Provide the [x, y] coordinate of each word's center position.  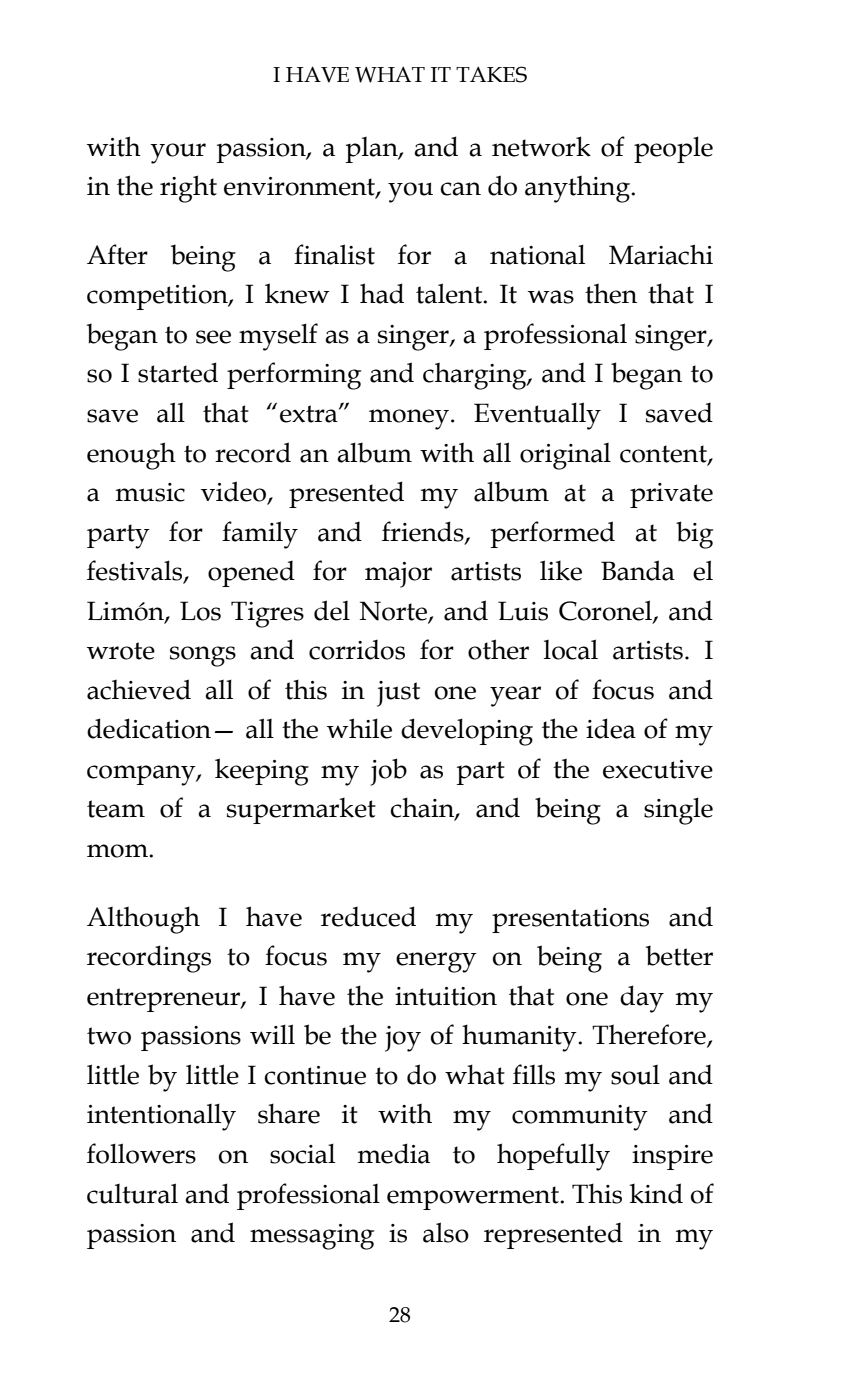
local [571, 649]
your [178, 153]
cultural [132, 1193]
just [398, 694]
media [394, 1153]
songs [203, 656]
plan [372, 150]
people [673, 149]
